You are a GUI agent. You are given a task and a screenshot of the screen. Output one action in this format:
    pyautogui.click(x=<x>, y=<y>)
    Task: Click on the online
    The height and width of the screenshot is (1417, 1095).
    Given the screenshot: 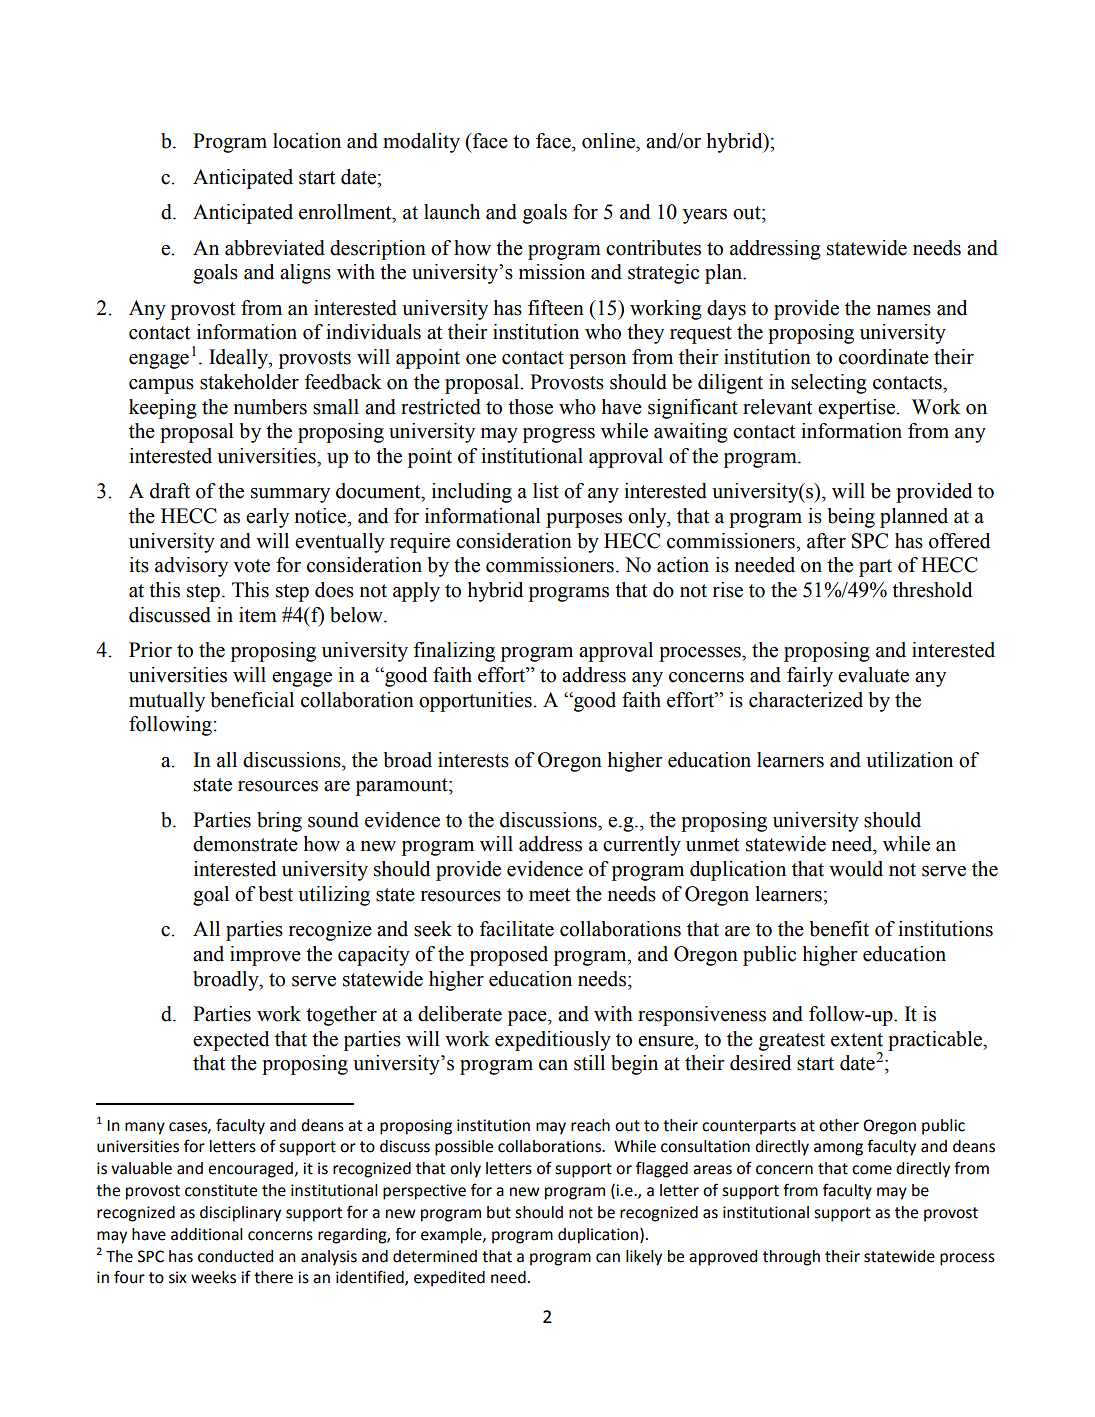 What is the action you would take?
    pyautogui.click(x=609, y=141)
